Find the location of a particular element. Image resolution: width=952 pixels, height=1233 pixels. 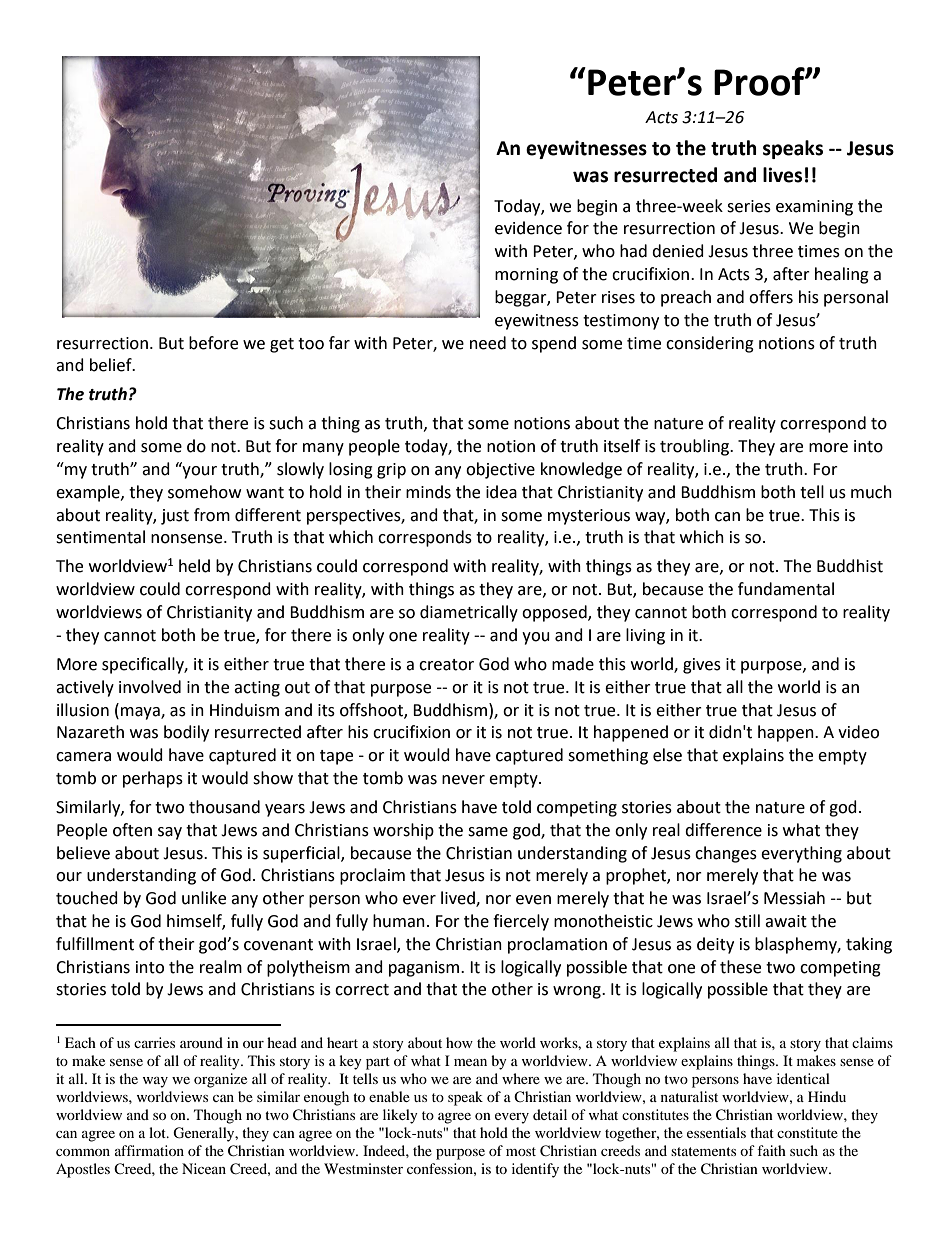

belief is located at coordinates (112, 365).
